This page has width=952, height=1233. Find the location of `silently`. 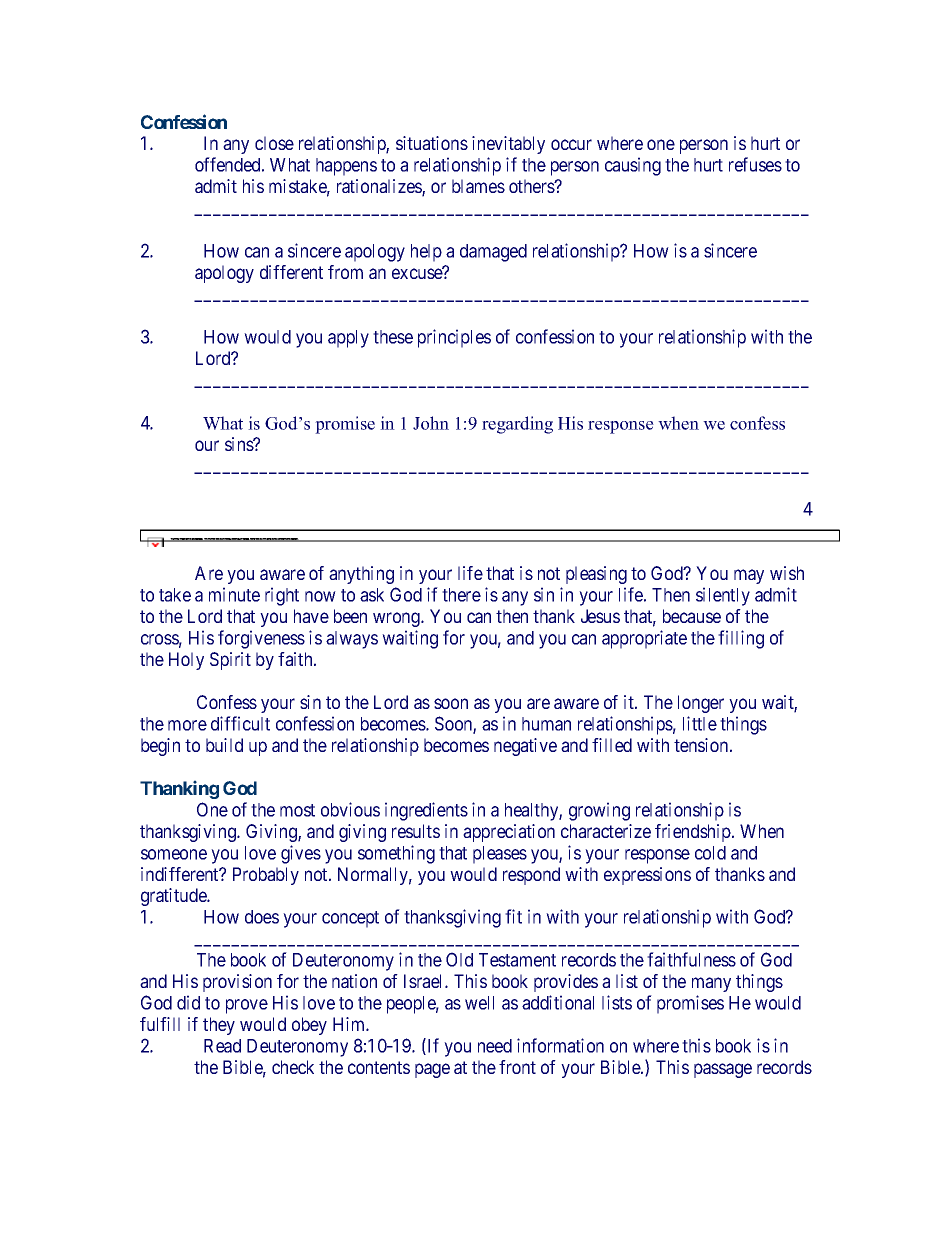

silently is located at coordinates (723, 596).
